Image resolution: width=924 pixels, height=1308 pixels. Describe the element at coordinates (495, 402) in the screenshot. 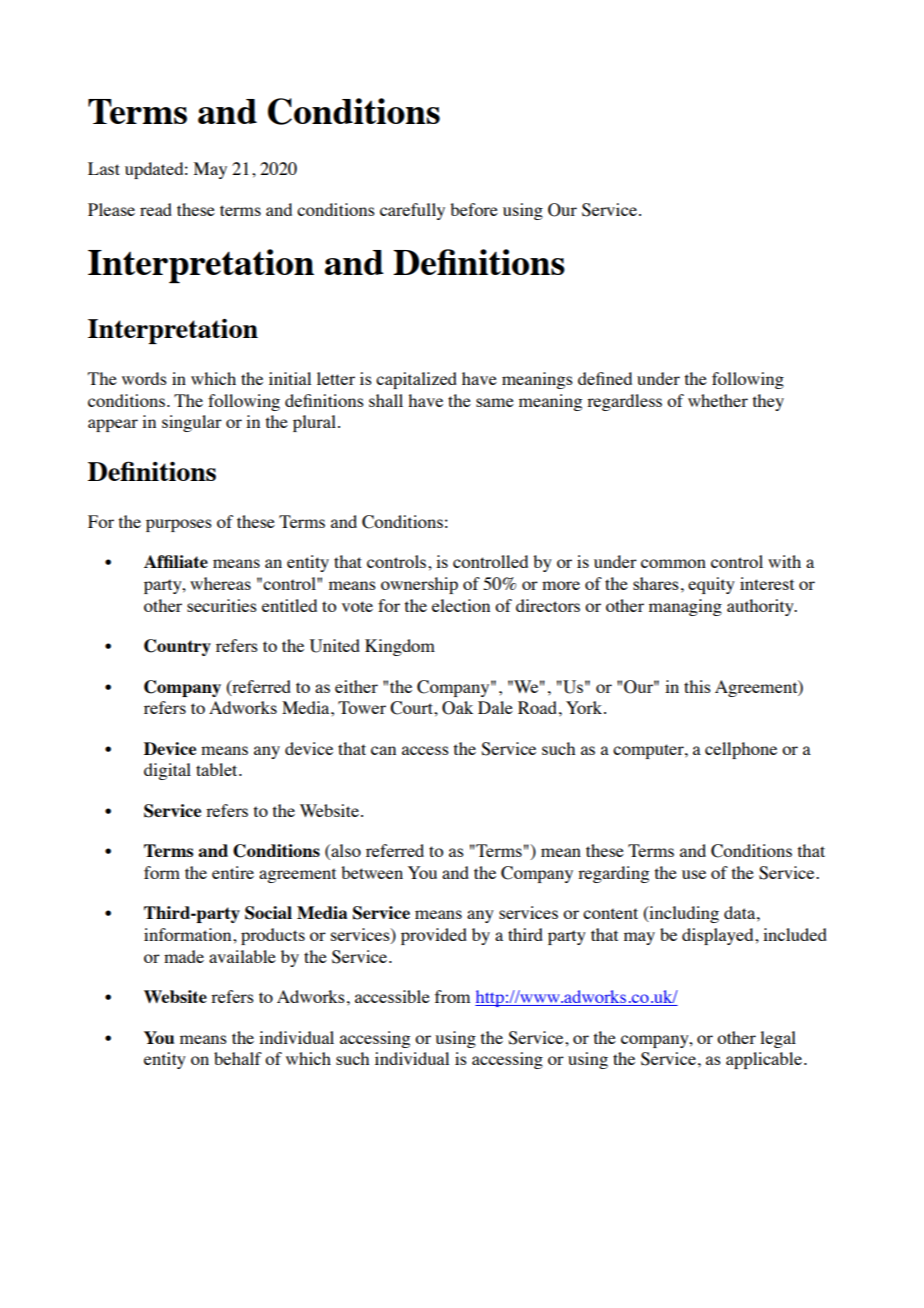

I see `same` at that location.
